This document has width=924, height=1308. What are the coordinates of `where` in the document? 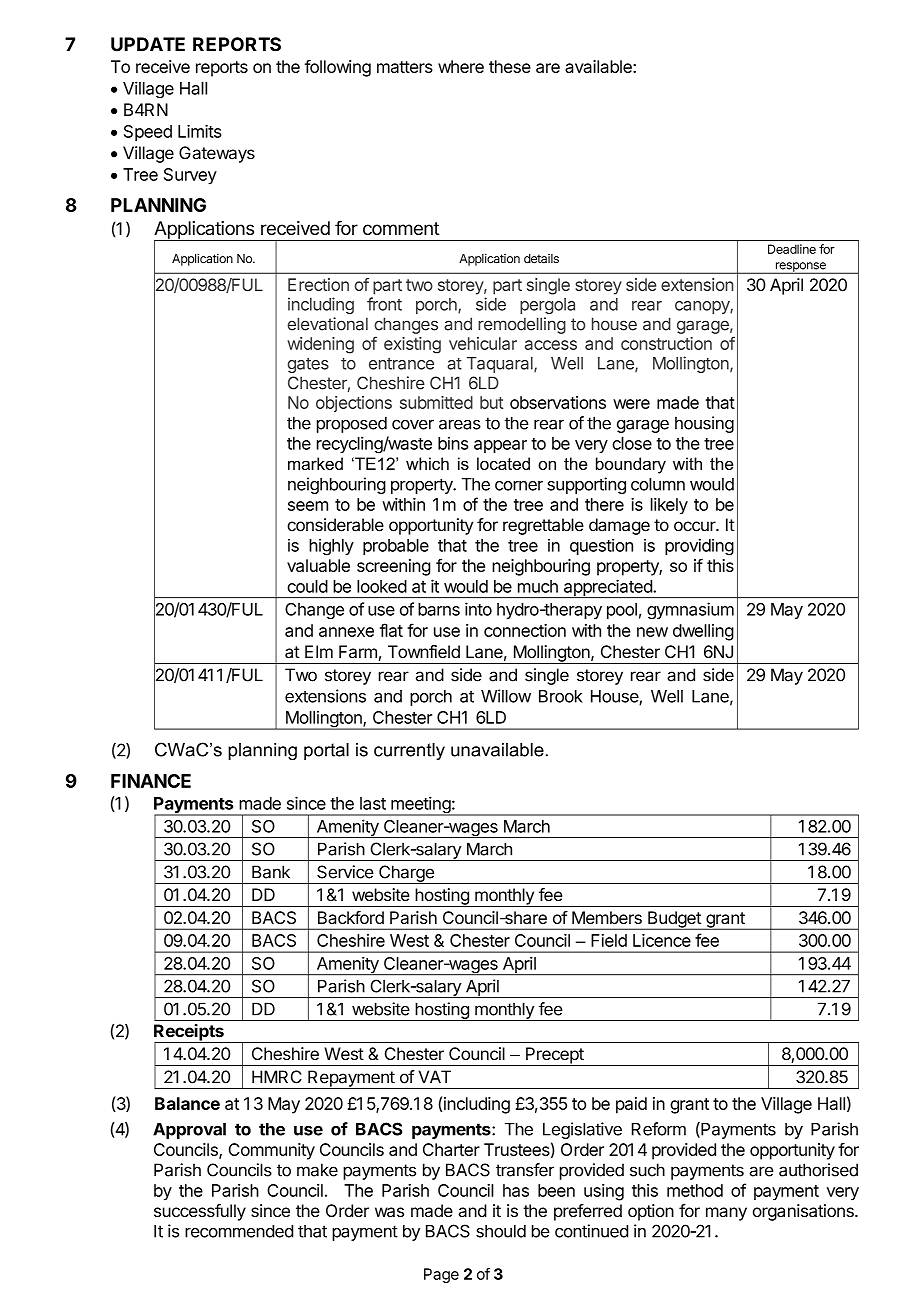 It's located at (461, 66).
